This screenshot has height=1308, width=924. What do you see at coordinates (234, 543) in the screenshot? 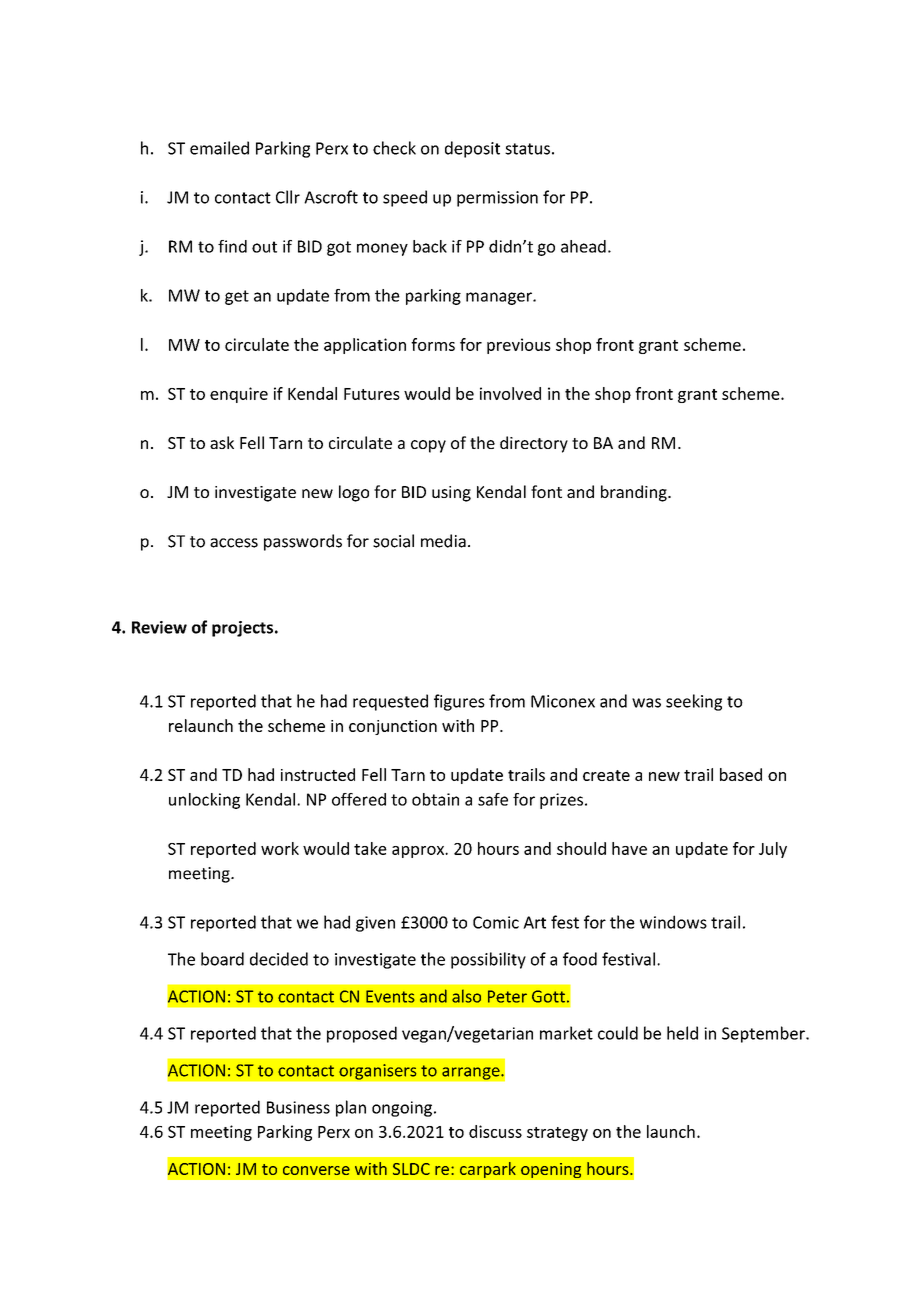
I see `access` at bounding box center [234, 543].
